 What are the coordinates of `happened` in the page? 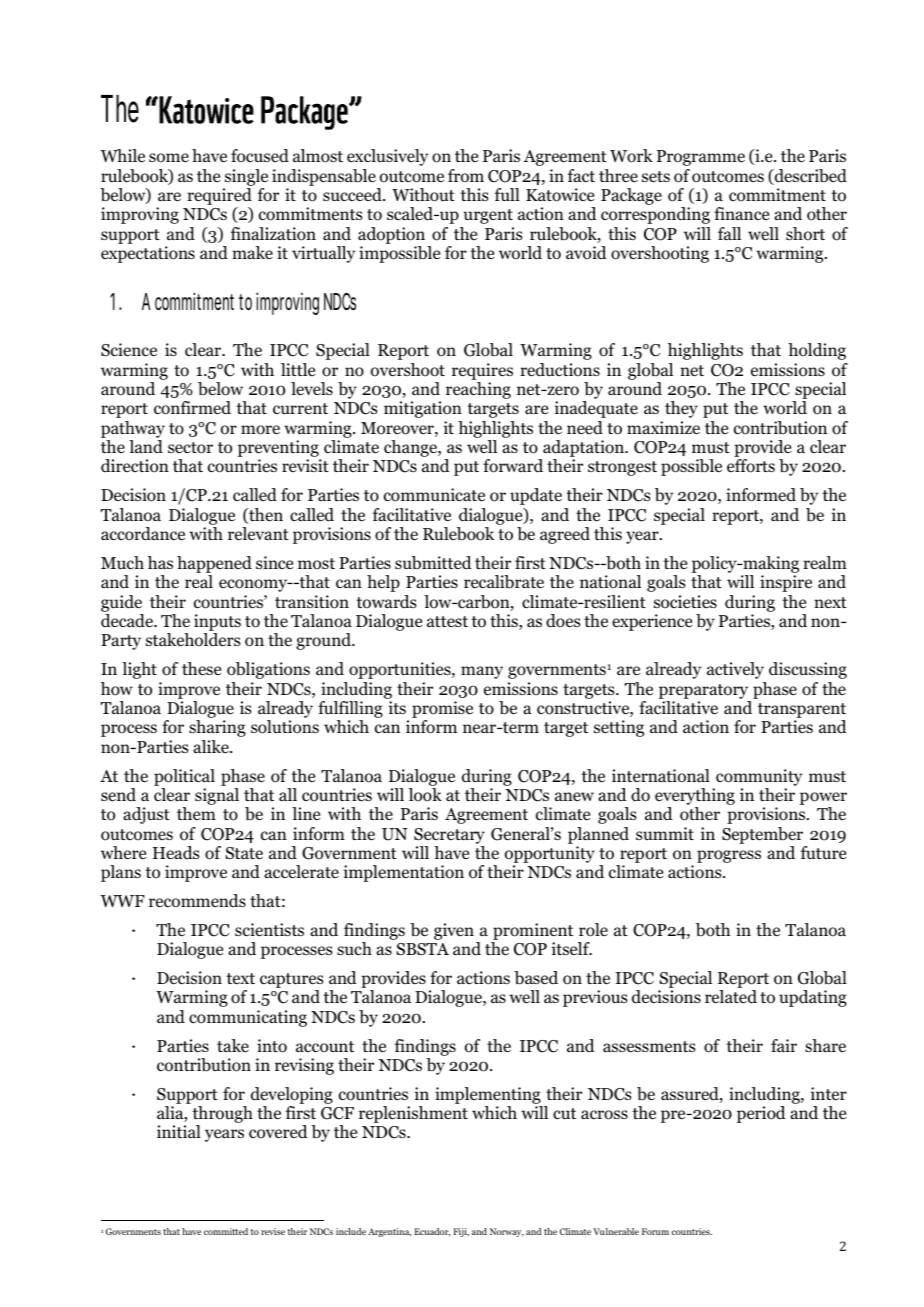 It's located at (214, 564).
